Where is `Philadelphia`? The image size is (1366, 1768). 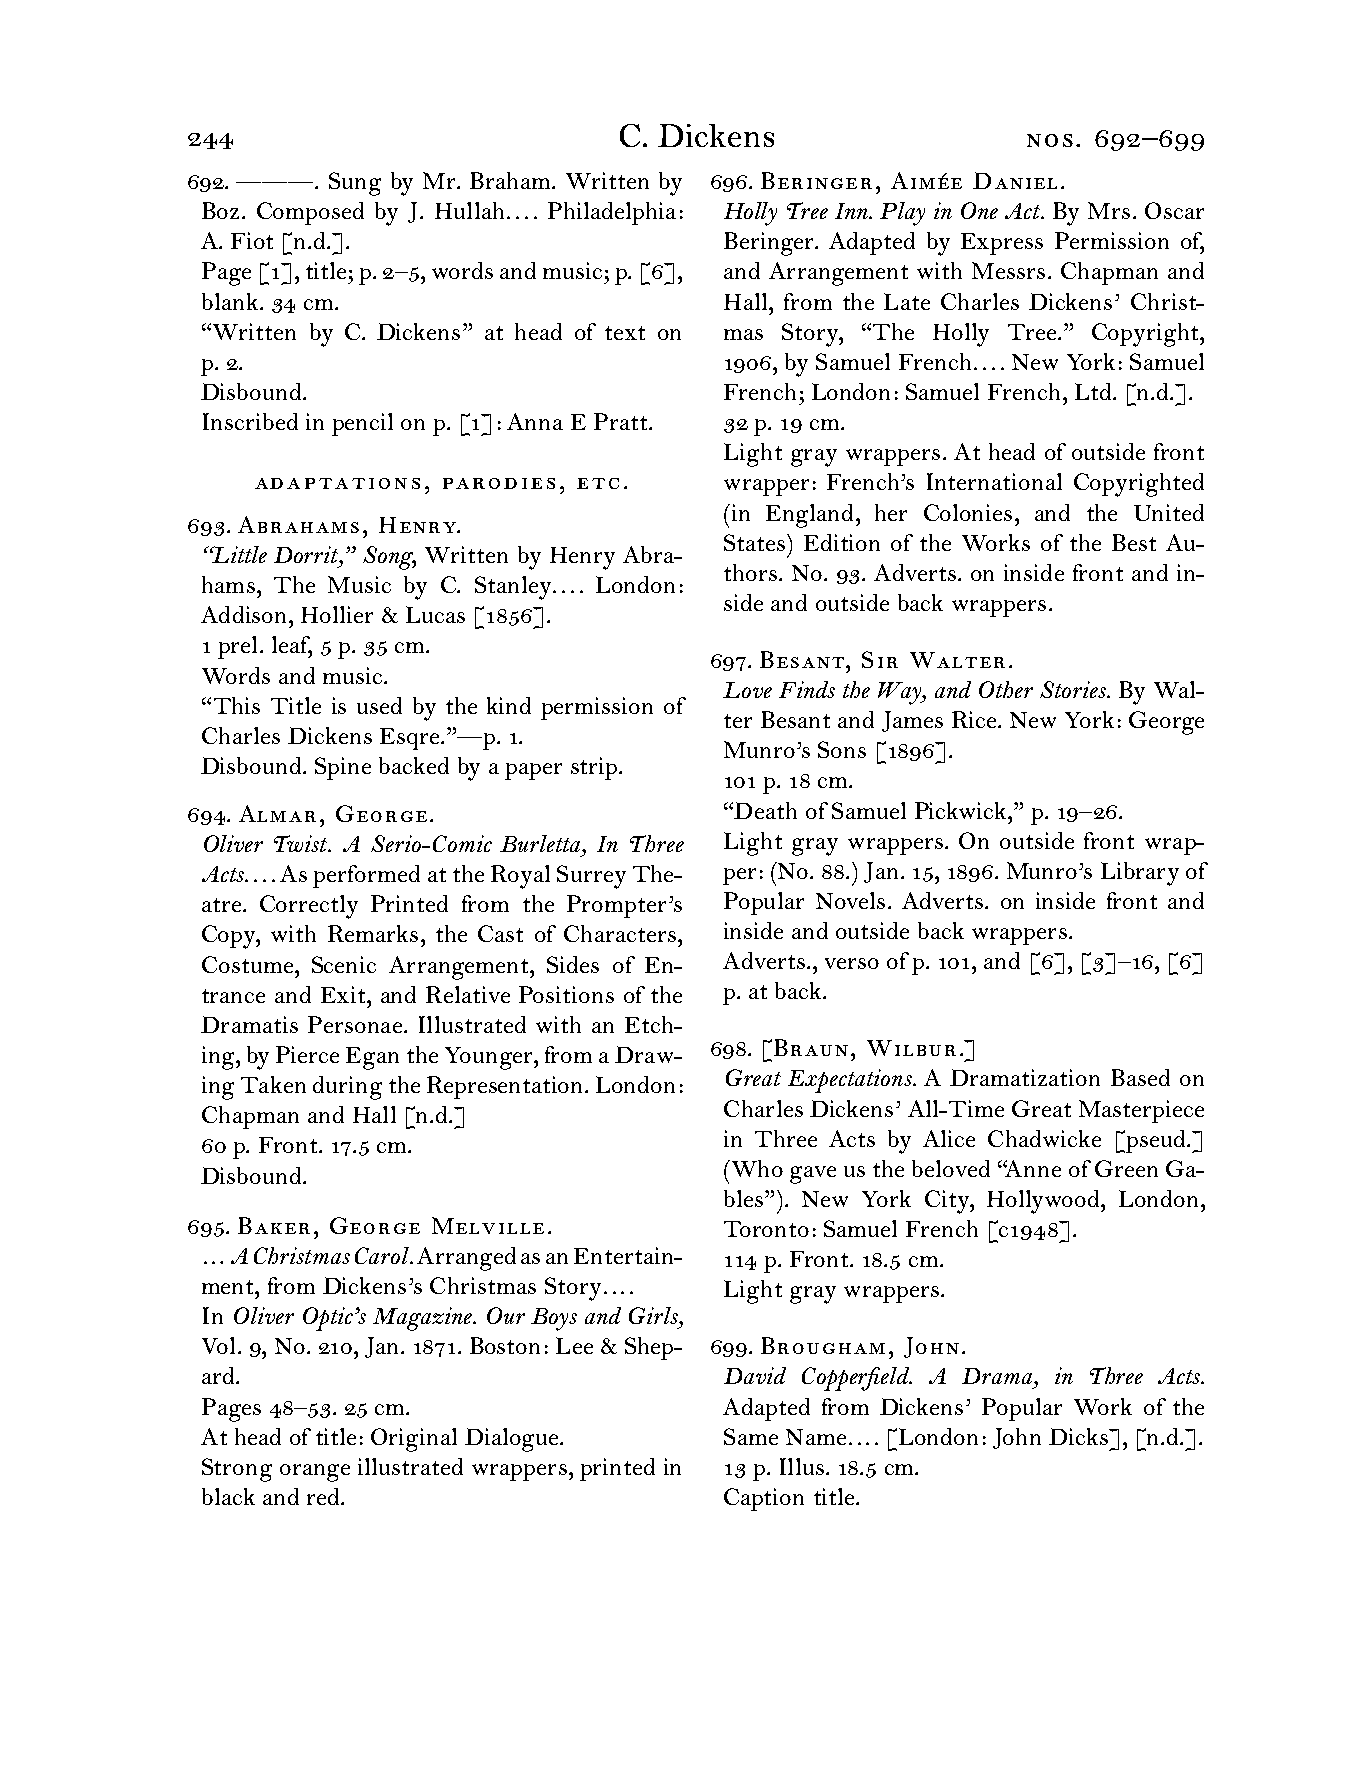 Philadelphia is located at coordinates (612, 213).
